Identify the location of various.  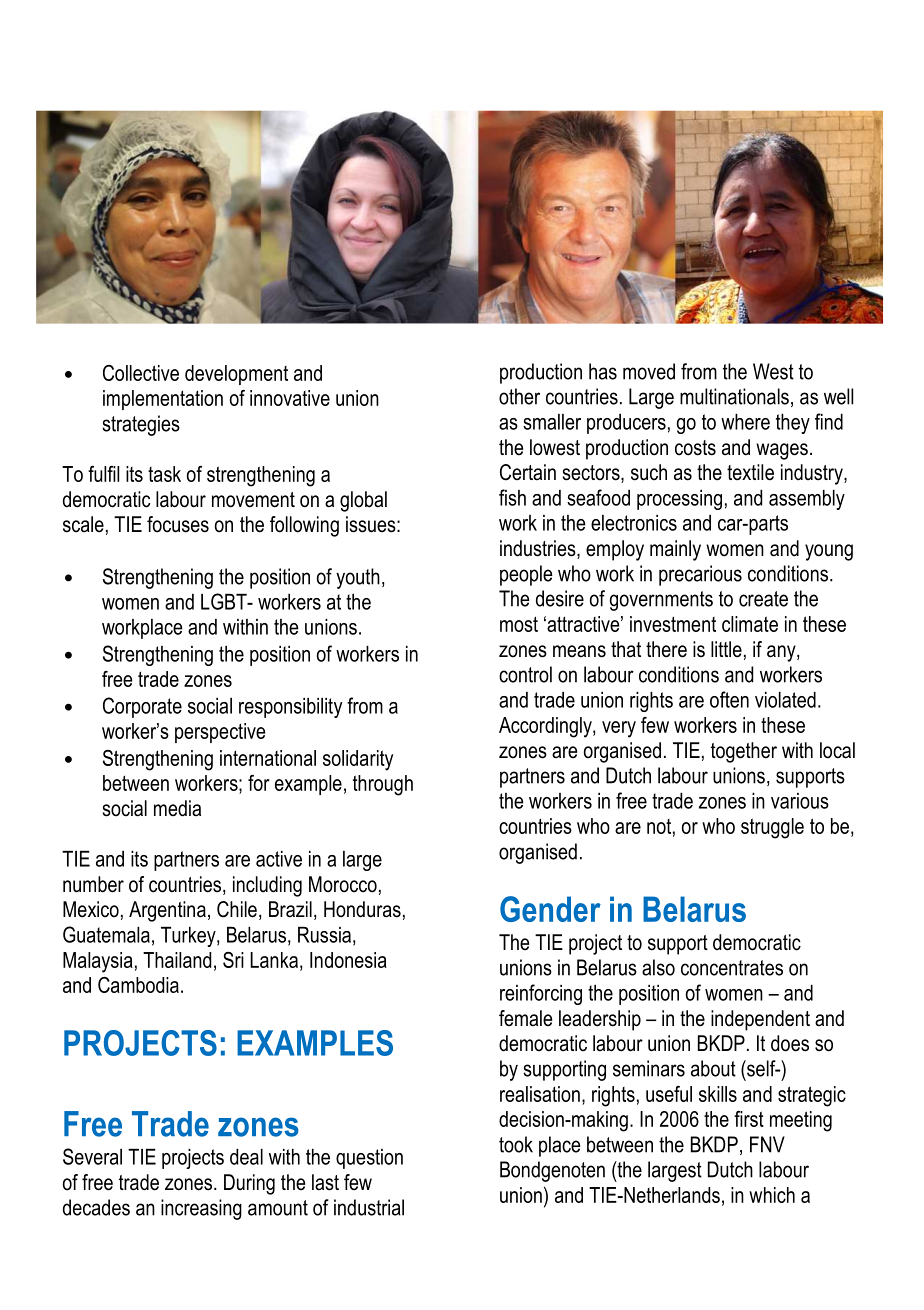
(800, 801).
